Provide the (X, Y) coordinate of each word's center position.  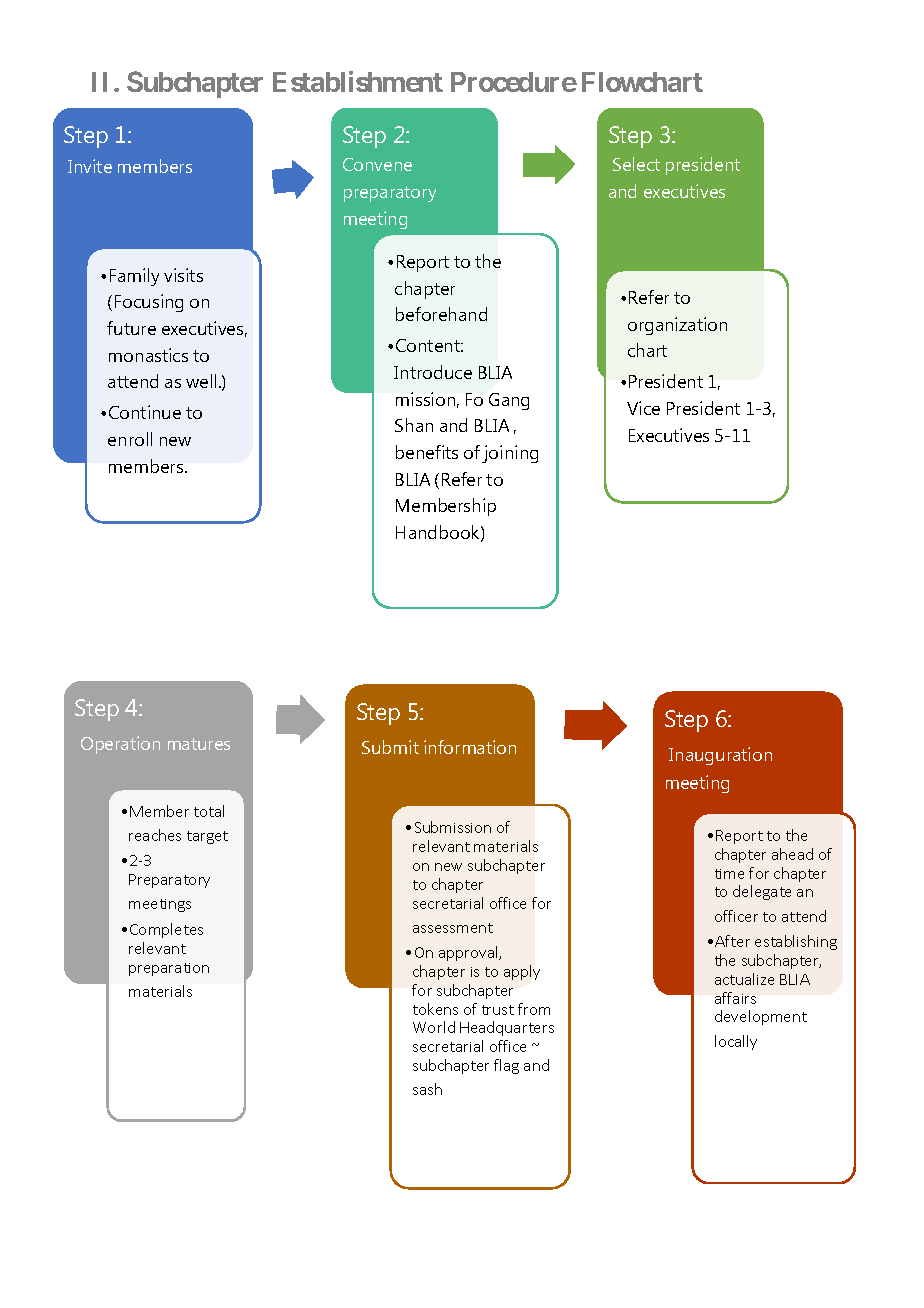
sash (427, 1089)
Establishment (358, 81)
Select (636, 164)
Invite (90, 166)
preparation (169, 969)
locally (736, 1042)
